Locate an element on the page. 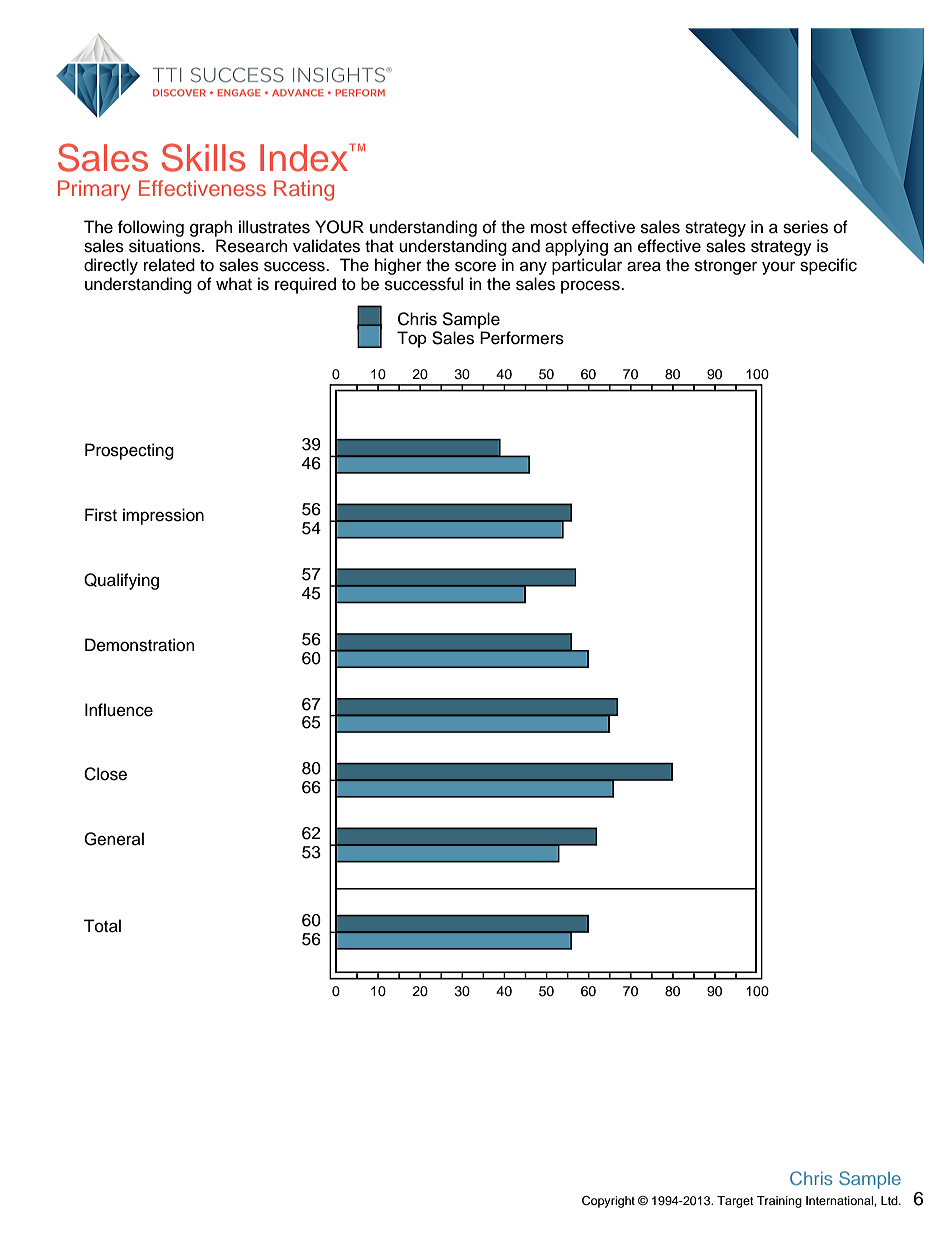 This image has height=1233, width=952. most is located at coordinates (549, 228).
